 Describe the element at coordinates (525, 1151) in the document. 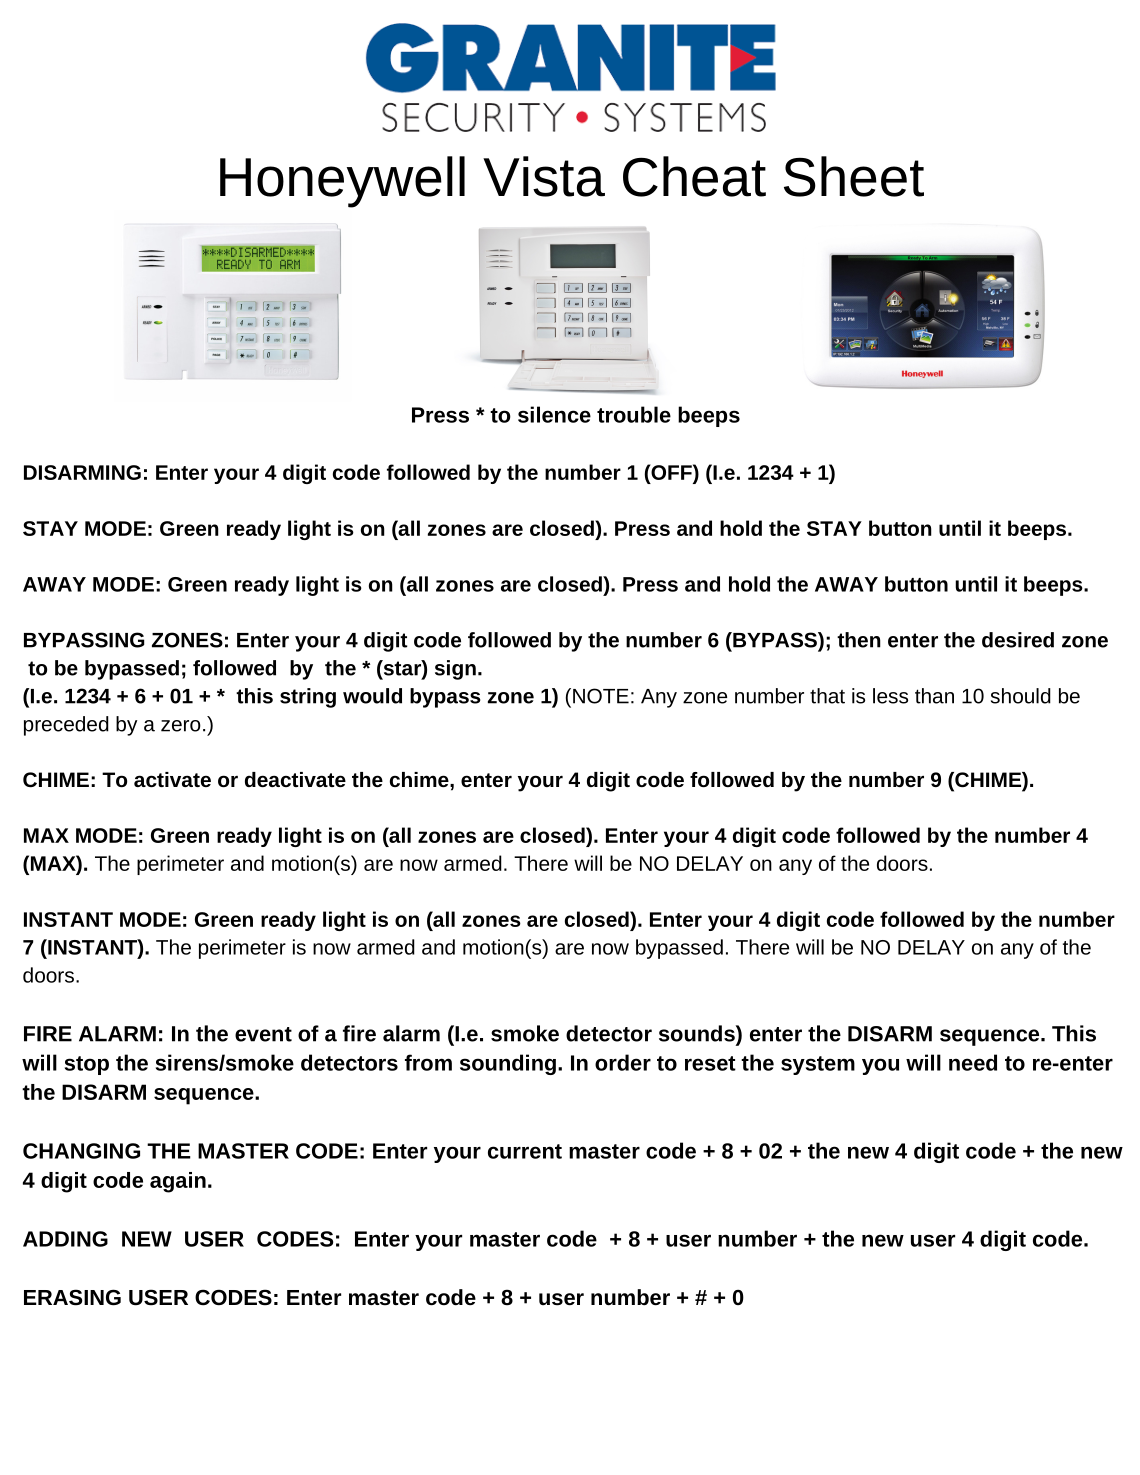

I see `current` at that location.
